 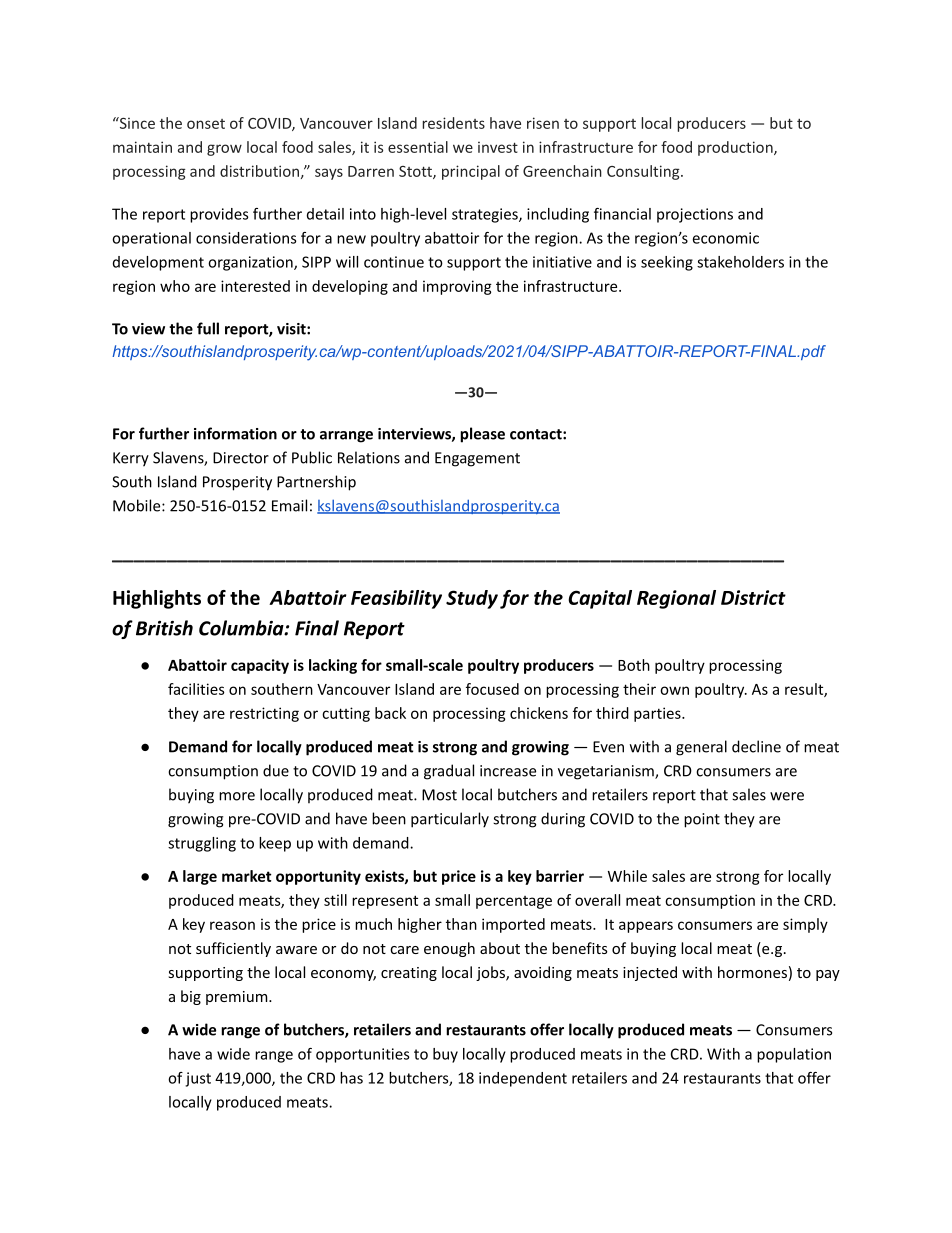 I want to click on independent, so click(x=523, y=1079).
